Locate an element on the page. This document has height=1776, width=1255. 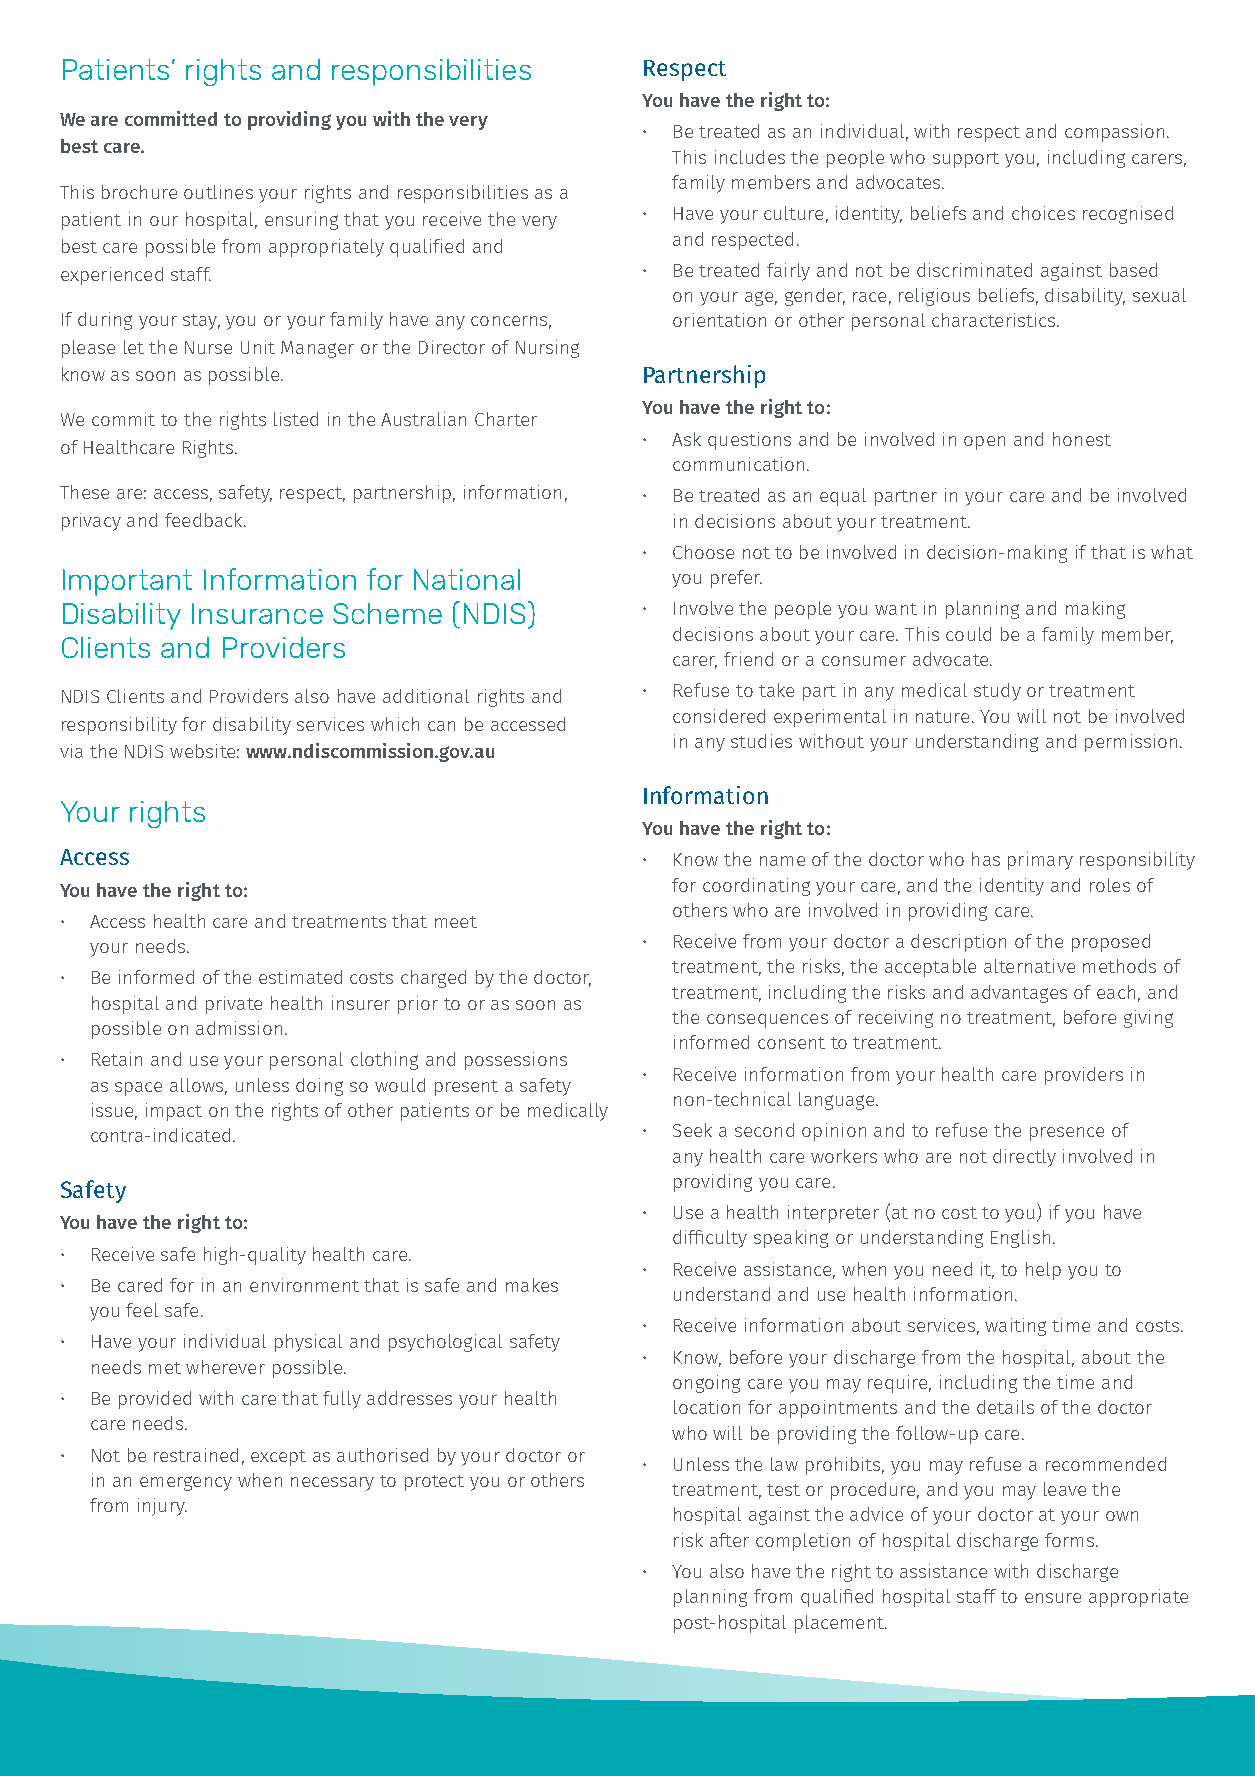
Insurance is located at coordinates (257, 613).
